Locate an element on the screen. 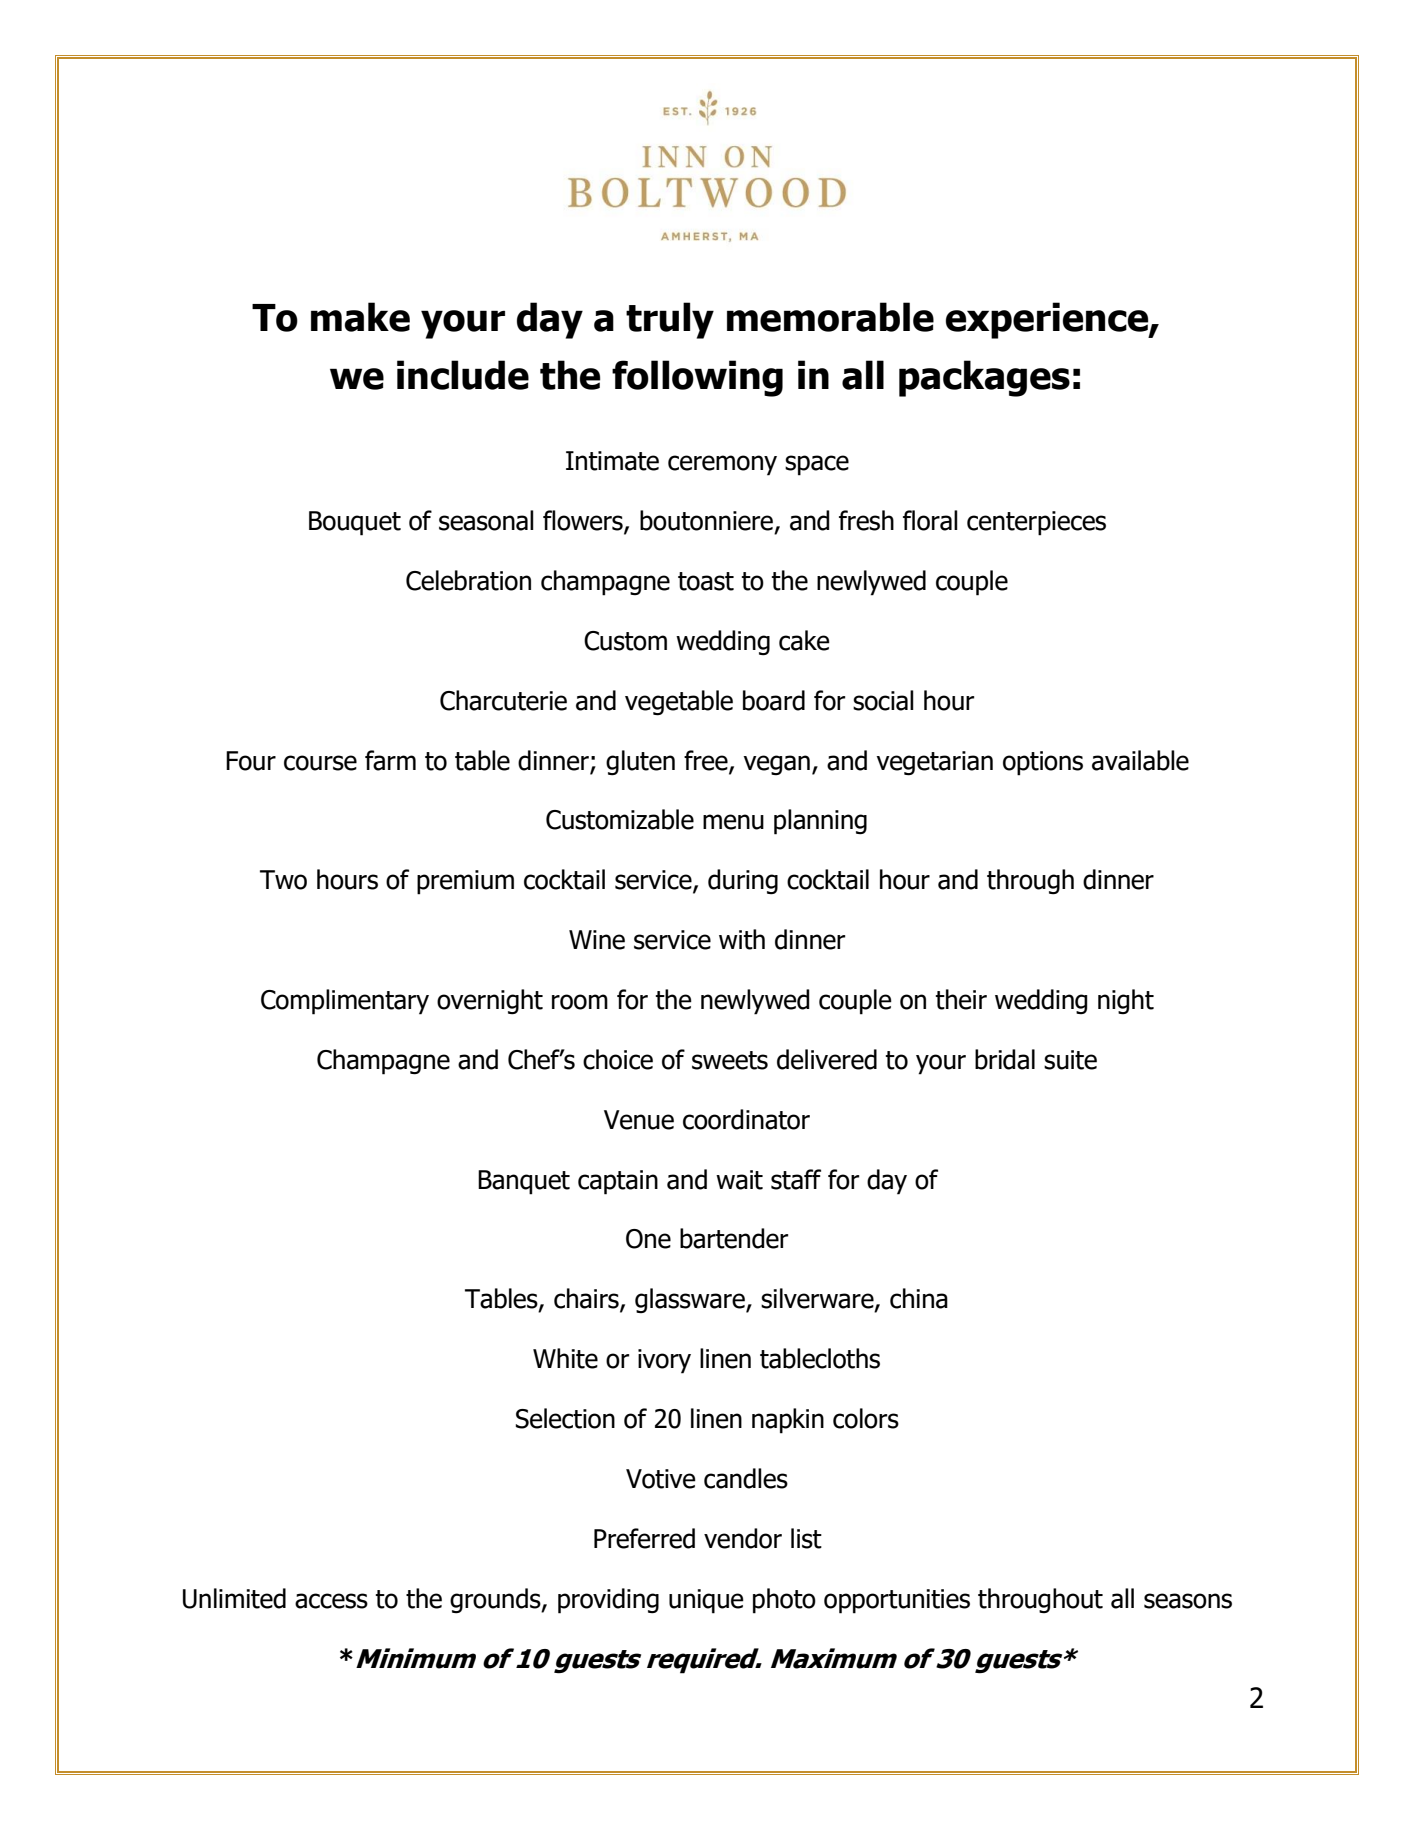 The image size is (1414, 1830). china is located at coordinates (919, 1298).
